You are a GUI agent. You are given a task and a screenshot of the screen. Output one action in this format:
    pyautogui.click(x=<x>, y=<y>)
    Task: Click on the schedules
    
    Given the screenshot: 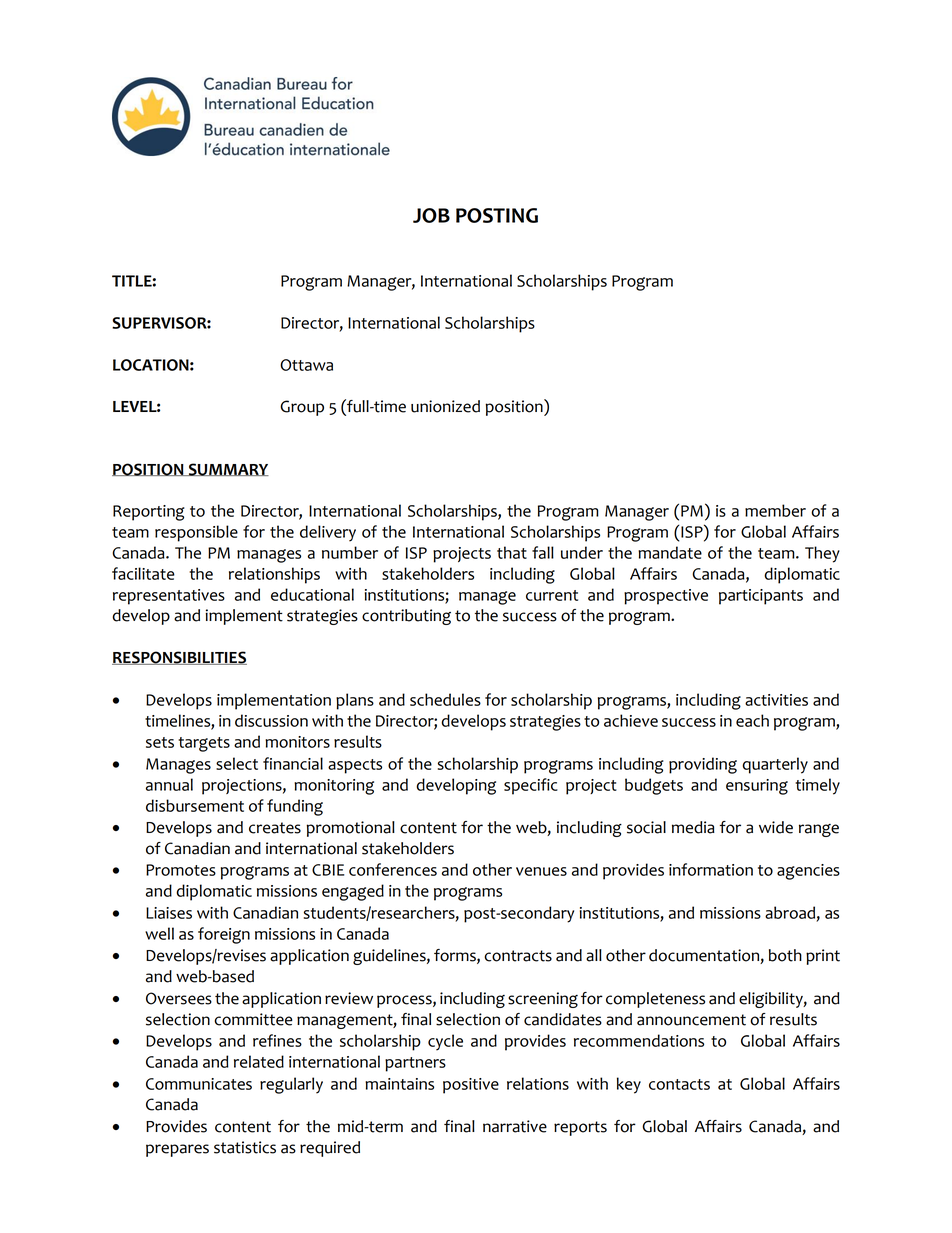 What is the action you would take?
    pyautogui.click(x=445, y=699)
